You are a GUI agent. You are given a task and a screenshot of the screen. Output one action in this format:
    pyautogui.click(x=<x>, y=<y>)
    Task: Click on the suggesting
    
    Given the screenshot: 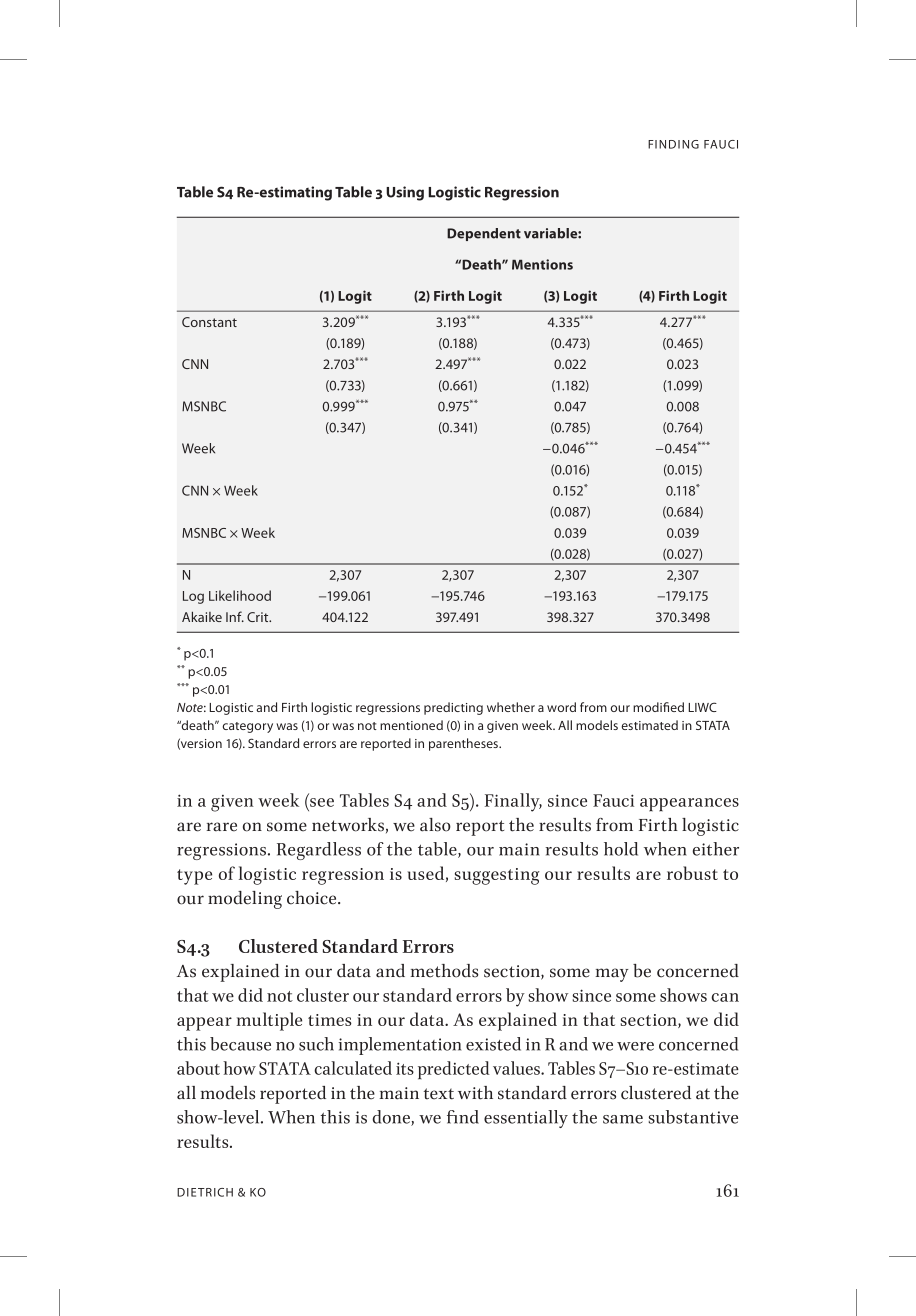 What is the action you would take?
    pyautogui.click(x=497, y=876)
